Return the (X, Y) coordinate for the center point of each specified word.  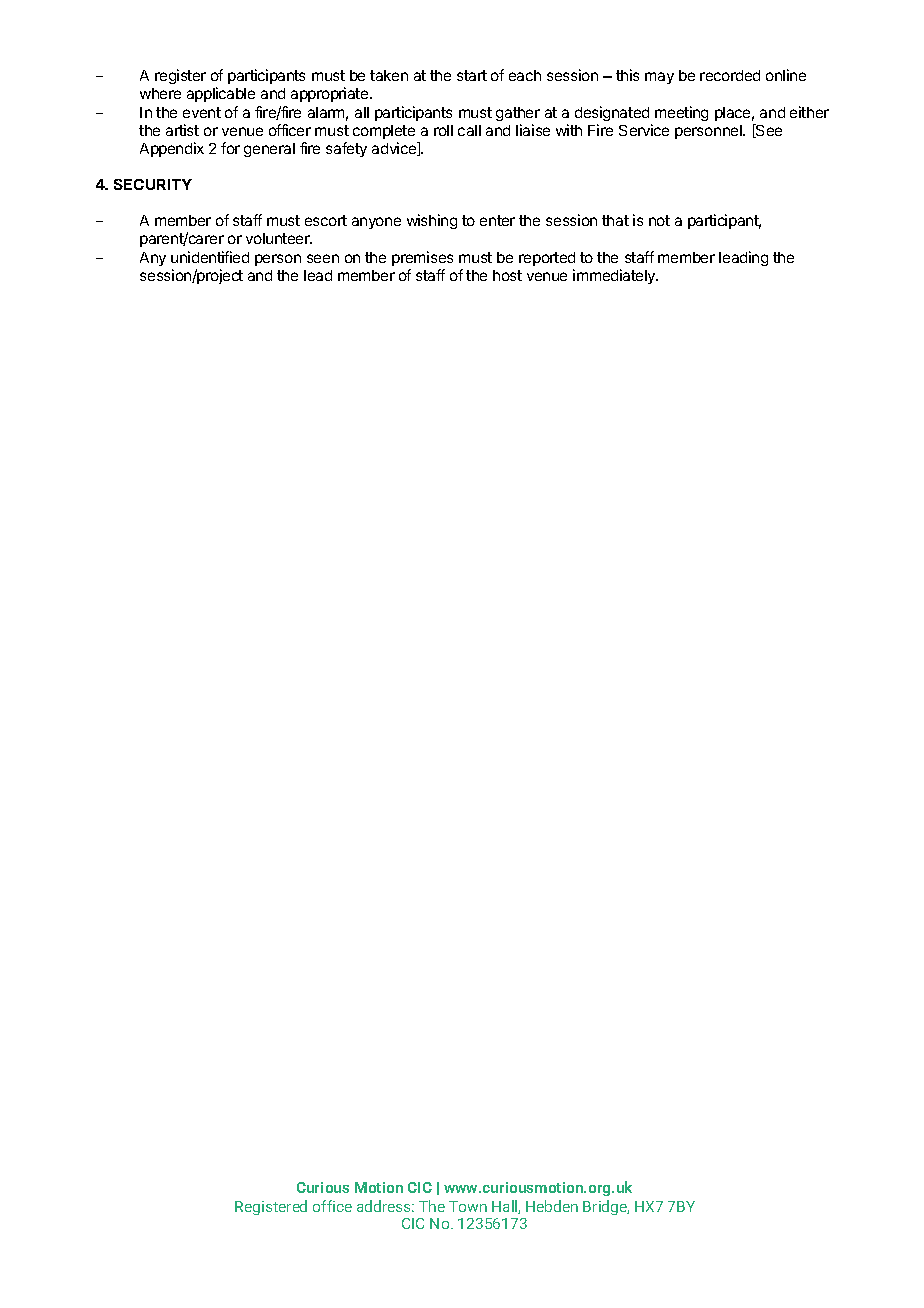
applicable (221, 94)
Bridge (606, 1207)
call (469, 130)
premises (422, 258)
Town (468, 1206)
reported (547, 259)
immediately (615, 276)
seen (323, 258)
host (507, 275)
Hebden (552, 1206)
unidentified (210, 257)
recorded (730, 75)
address (385, 1206)
